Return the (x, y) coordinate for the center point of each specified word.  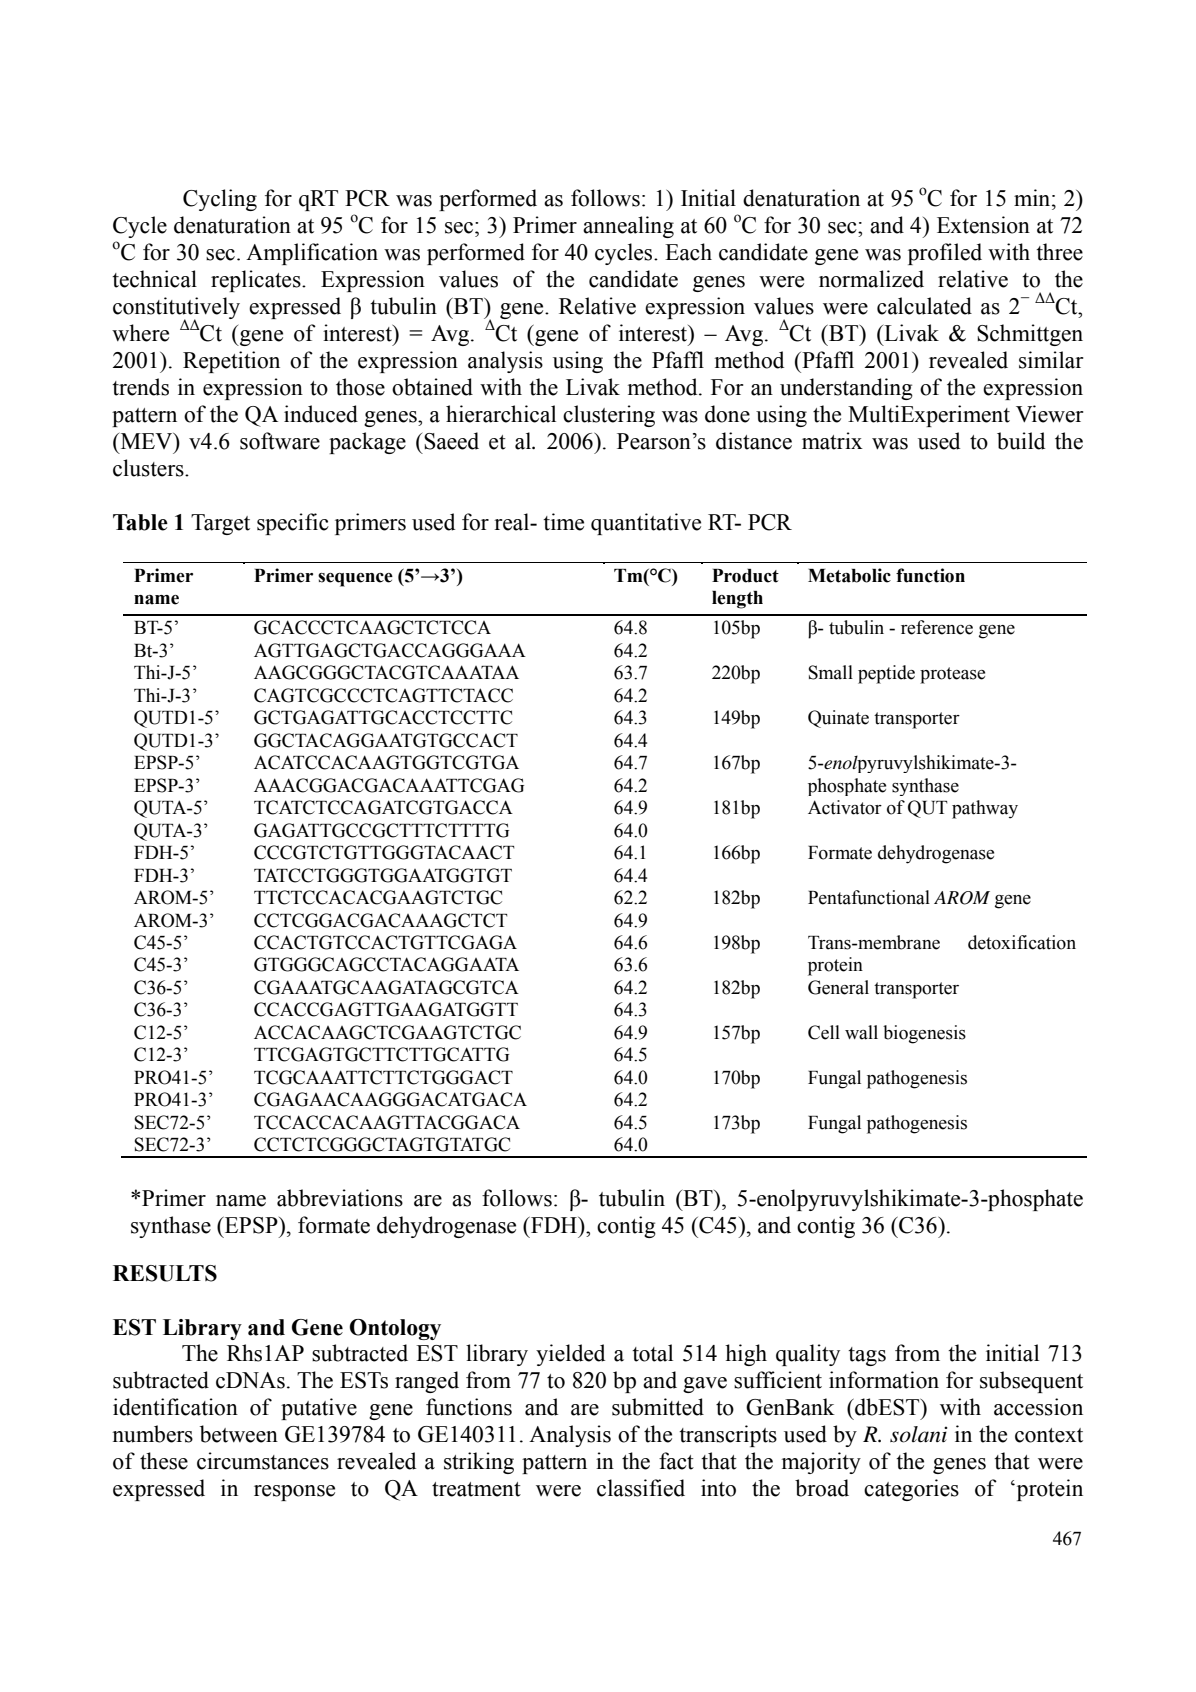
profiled (945, 254)
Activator (845, 807)
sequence (355, 580)
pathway (985, 809)
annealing (628, 227)
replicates (257, 281)
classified (641, 1488)
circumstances (263, 1461)
